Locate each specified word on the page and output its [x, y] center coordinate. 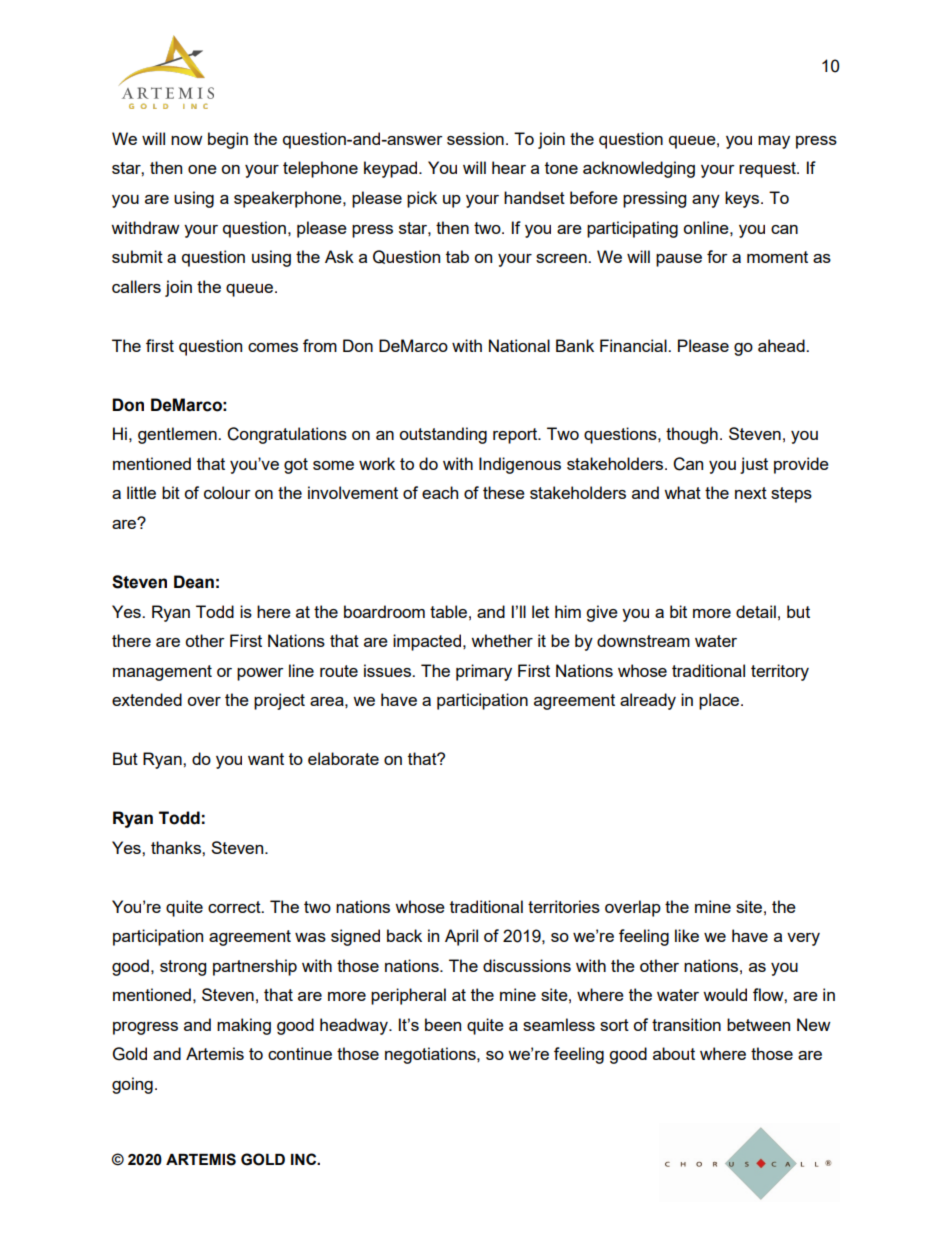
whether [502, 640]
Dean [194, 582]
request [768, 170]
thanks [177, 847]
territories [564, 906]
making [244, 1026]
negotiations [431, 1055]
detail [756, 611]
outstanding [443, 435]
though [692, 435]
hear [509, 167]
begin [228, 140]
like [687, 935]
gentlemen [178, 435]
